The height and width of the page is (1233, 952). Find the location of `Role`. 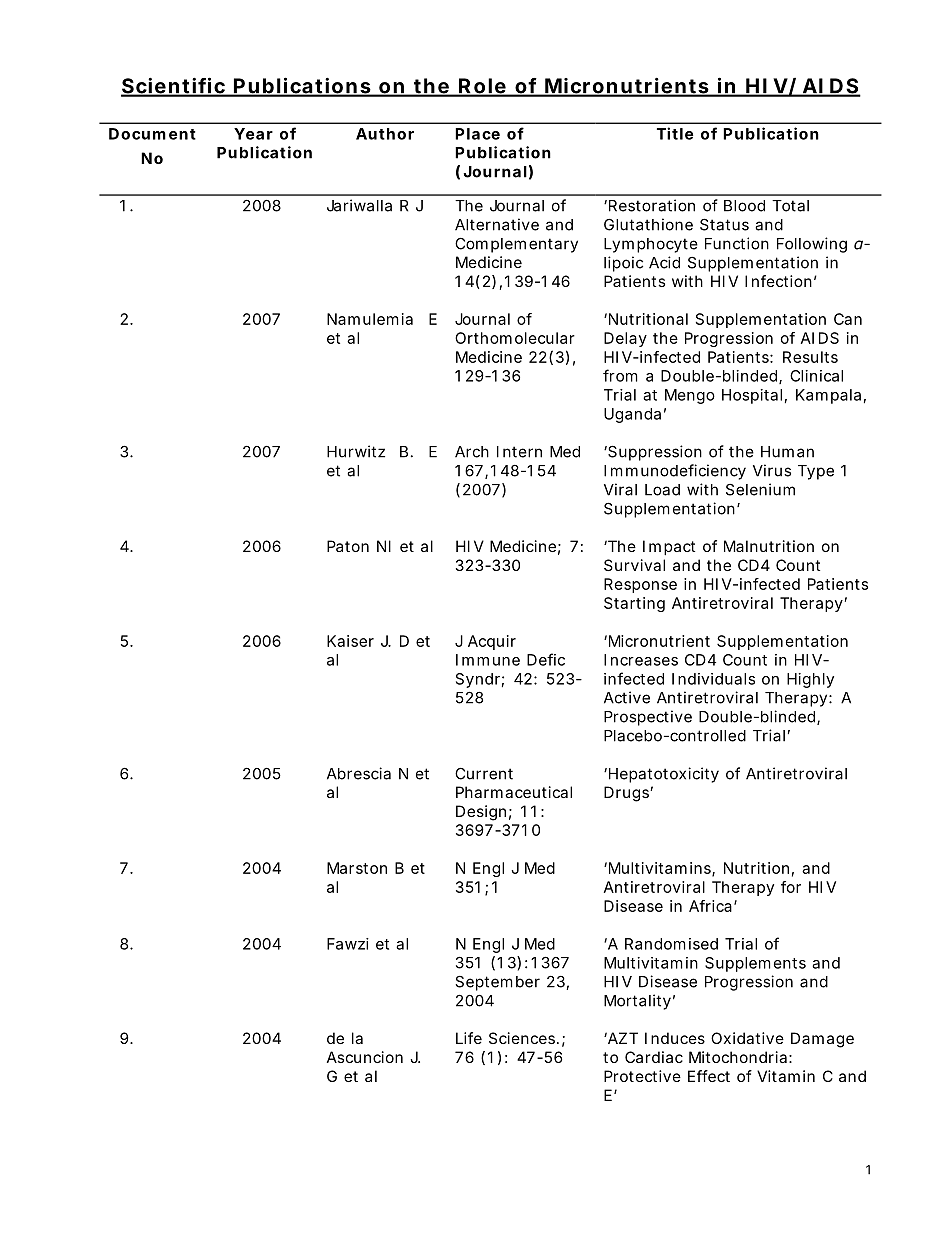

Role is located at coordinates (483, 87).
